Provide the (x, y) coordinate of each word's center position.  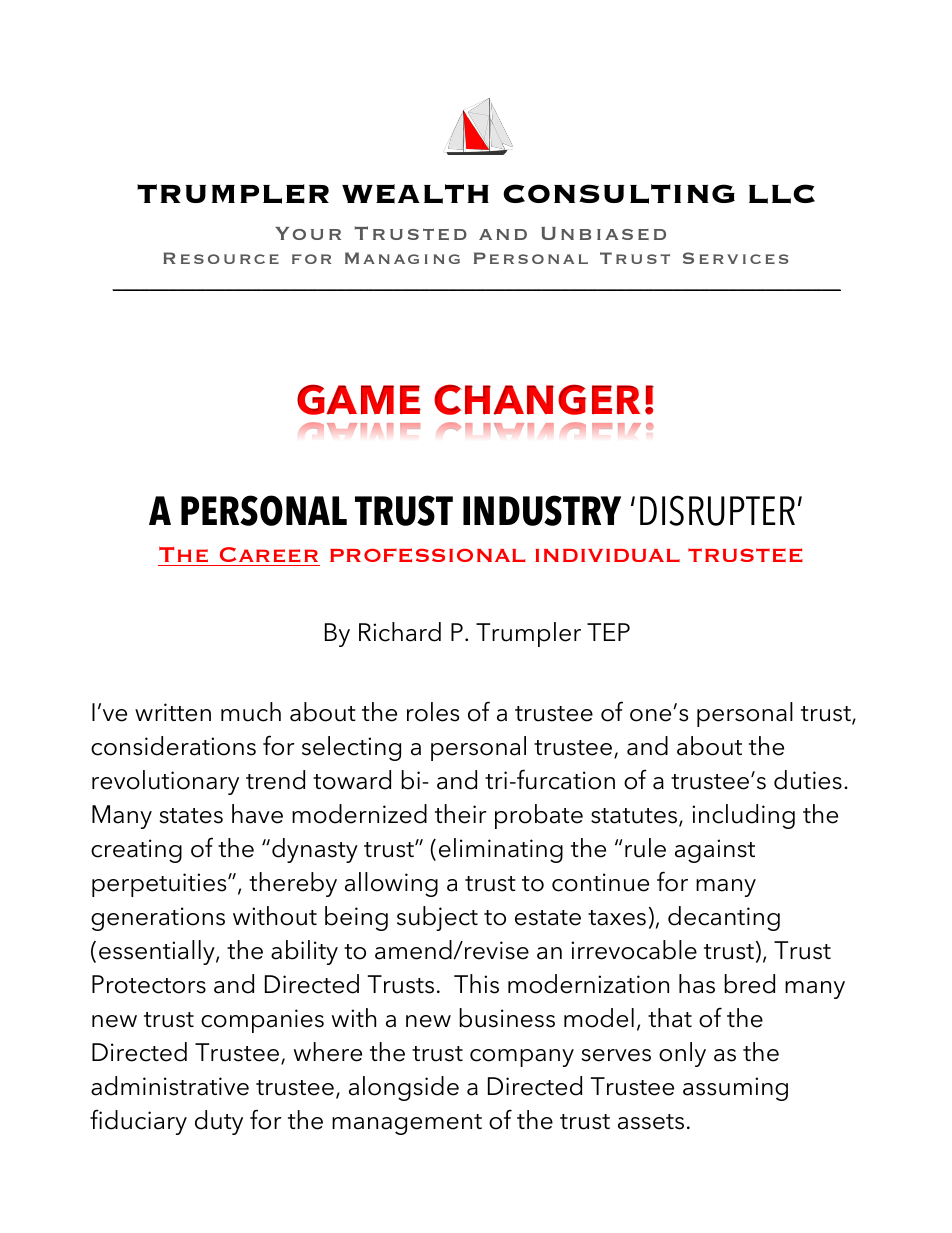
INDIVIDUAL (607, 555)
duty (219, 1122)
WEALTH (415, 194)
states (191, 816)
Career (269, 554)
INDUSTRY (542, 510)
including (743, 816)
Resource (221, 258)
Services (735, 258)
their (461, 814)
